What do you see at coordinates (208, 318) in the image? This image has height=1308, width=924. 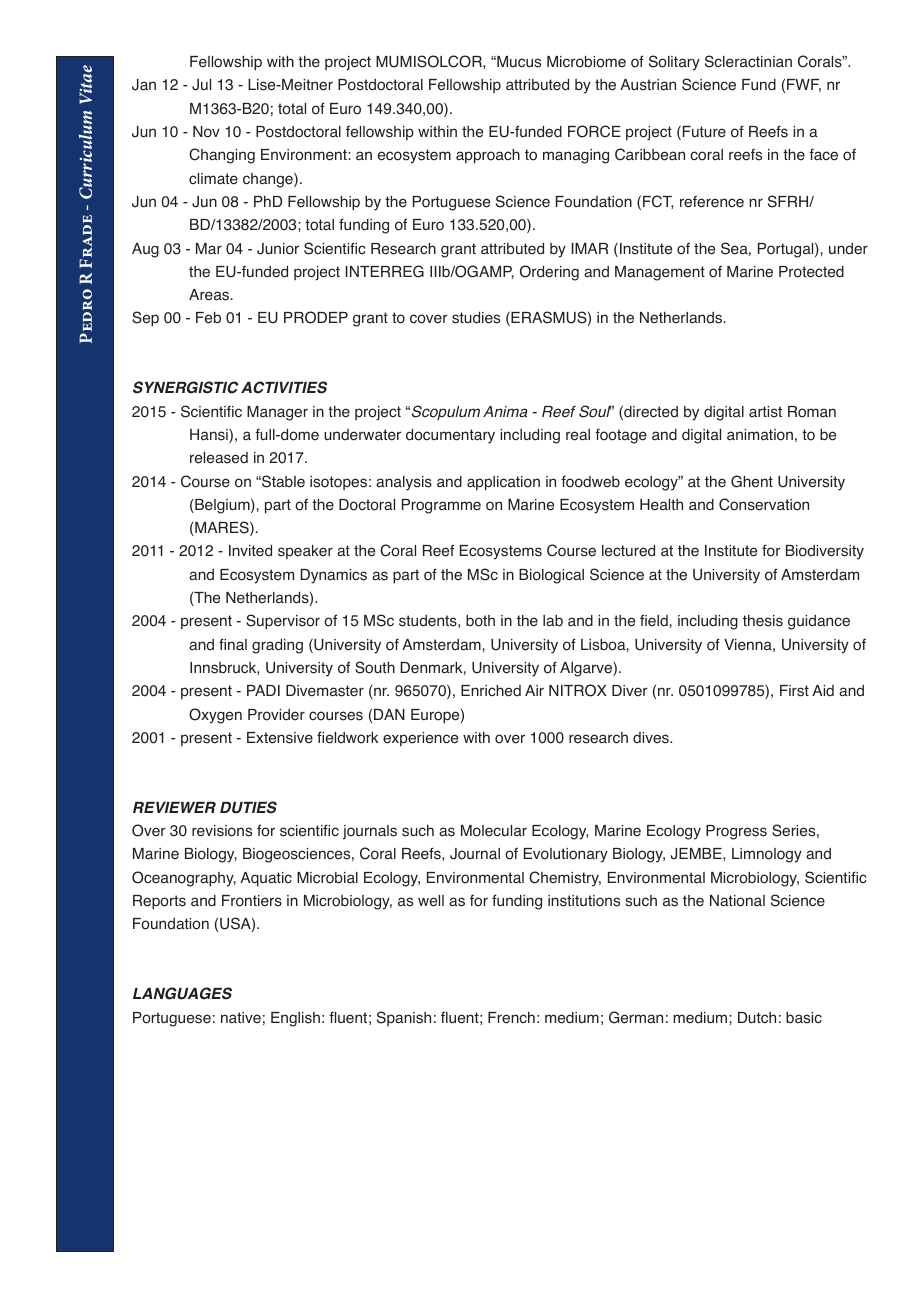 I see `Feb` at bounding box center [208, 318].
